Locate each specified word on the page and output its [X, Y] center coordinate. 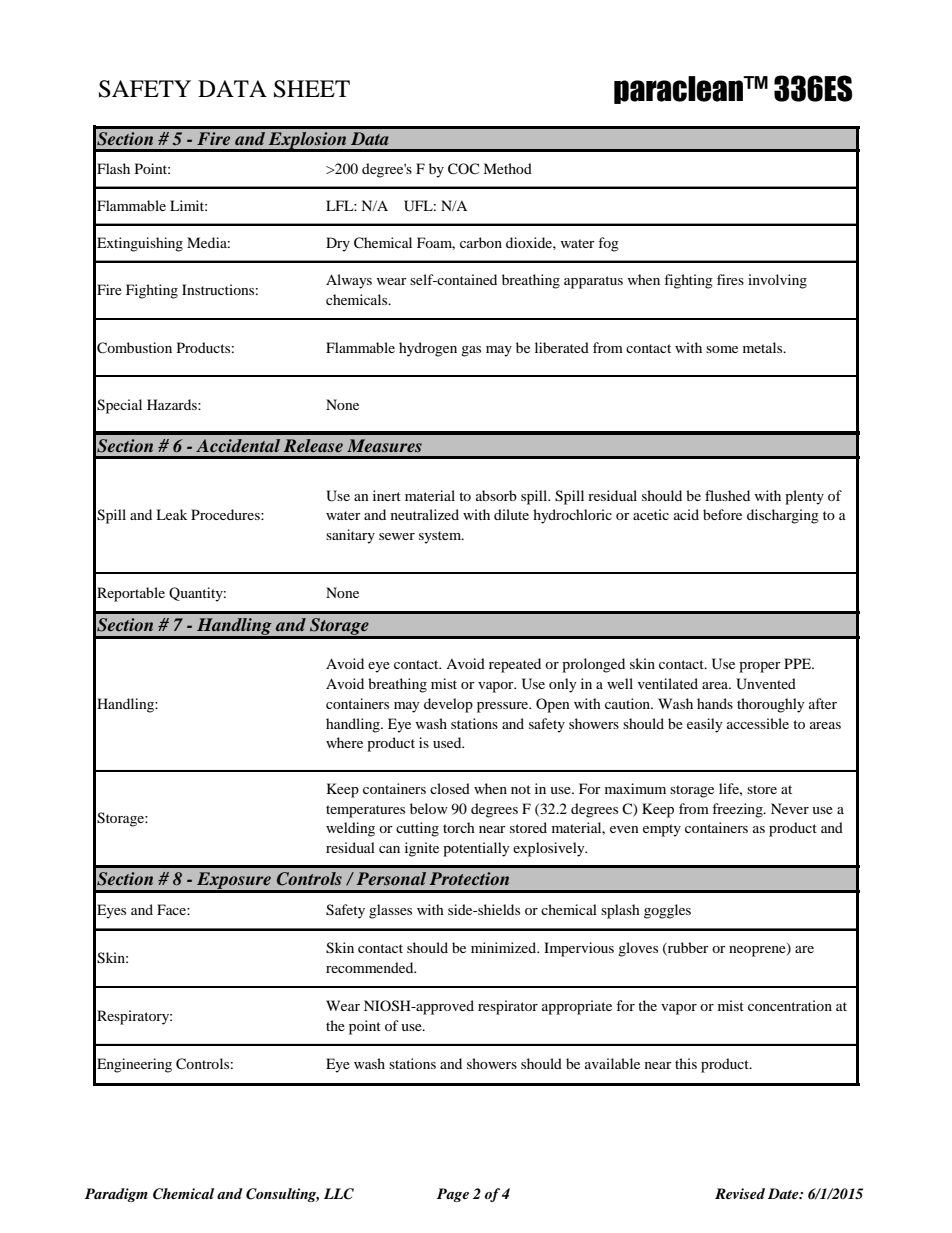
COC [463, 169]
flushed [727, 495]
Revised [740, 1193]
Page [453, 1195]
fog [608, 244]
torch [459, 827]
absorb [496, 495]
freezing [738, 810]
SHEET [312, 89]
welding [350, 829]
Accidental [238, 445]
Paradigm [116, 1195]
